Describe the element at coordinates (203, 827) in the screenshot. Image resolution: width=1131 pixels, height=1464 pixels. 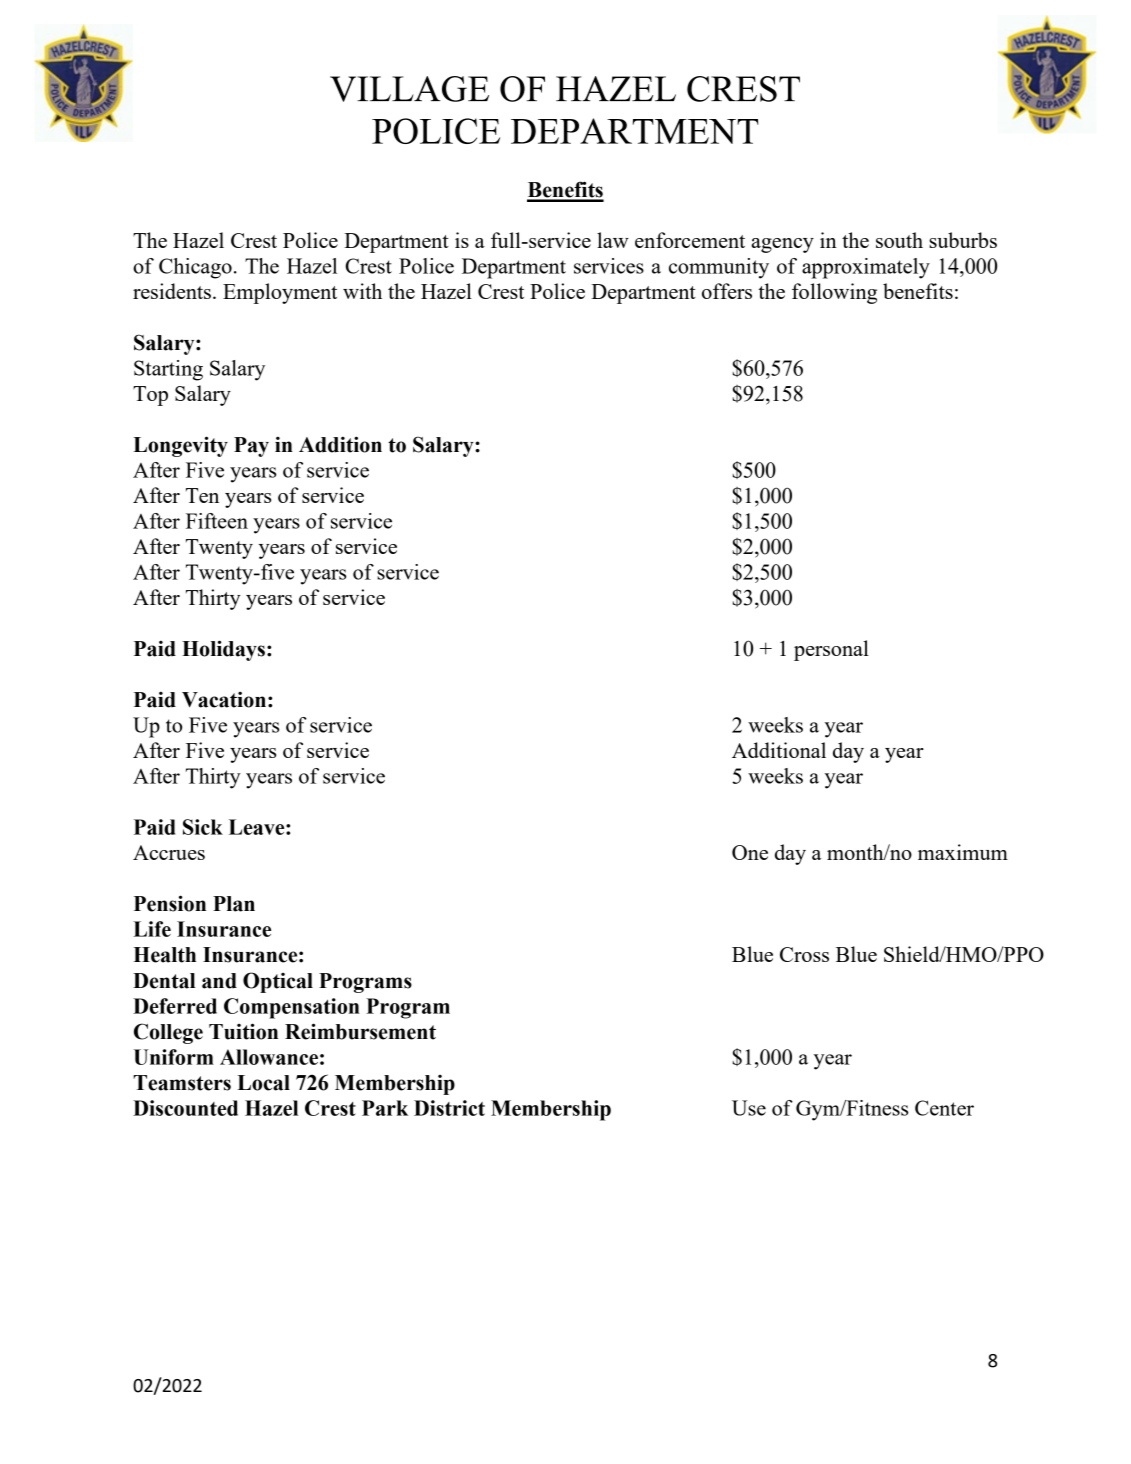
I see `Sick` at that location.
